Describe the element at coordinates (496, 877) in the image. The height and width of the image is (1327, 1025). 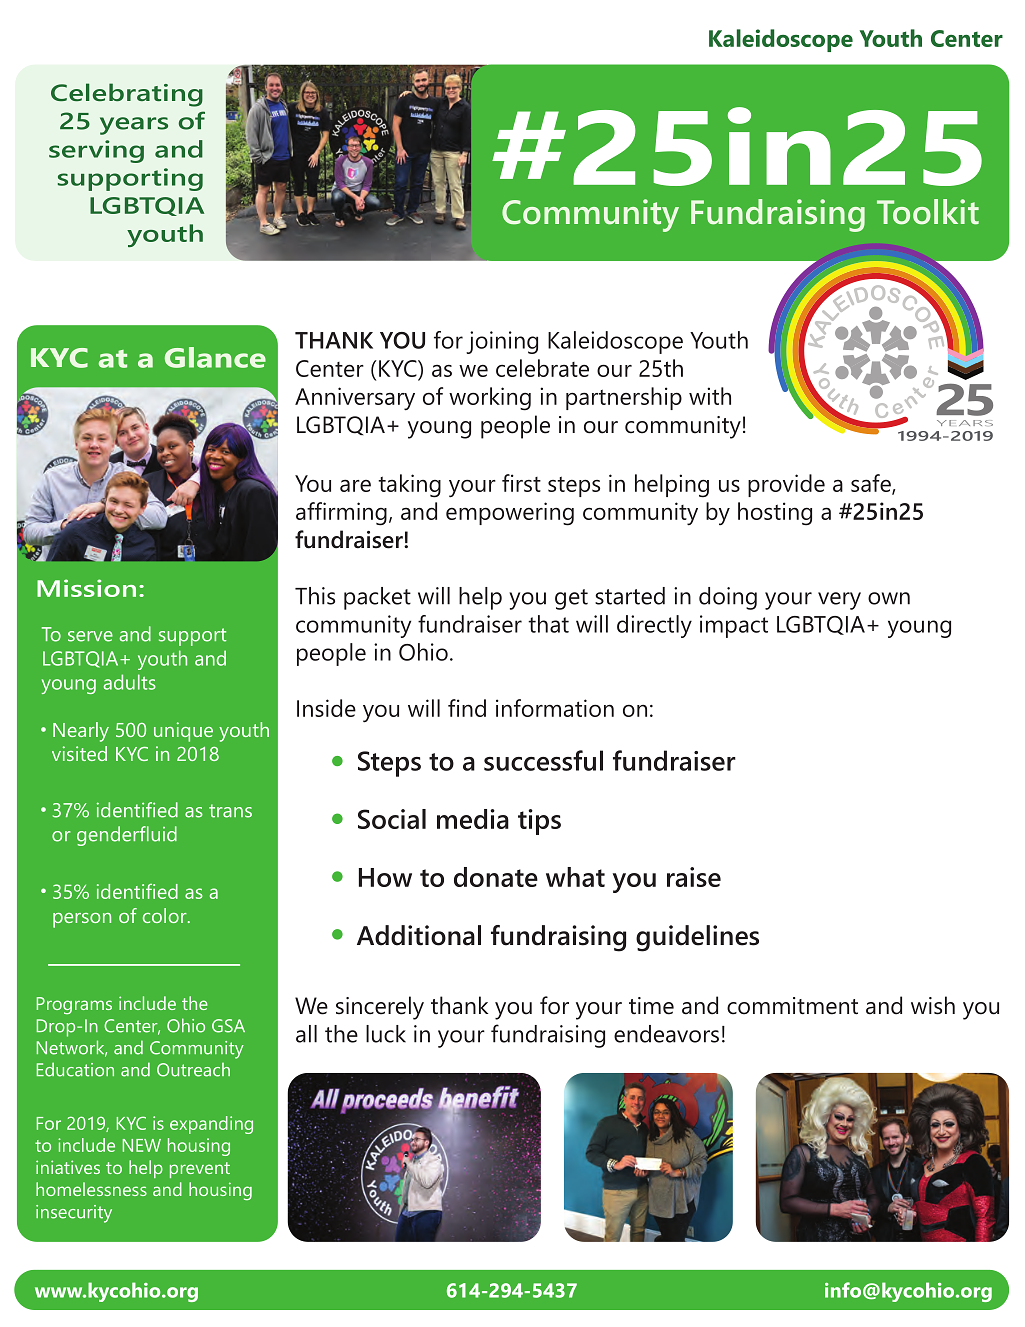
I see `donate` at that location.
